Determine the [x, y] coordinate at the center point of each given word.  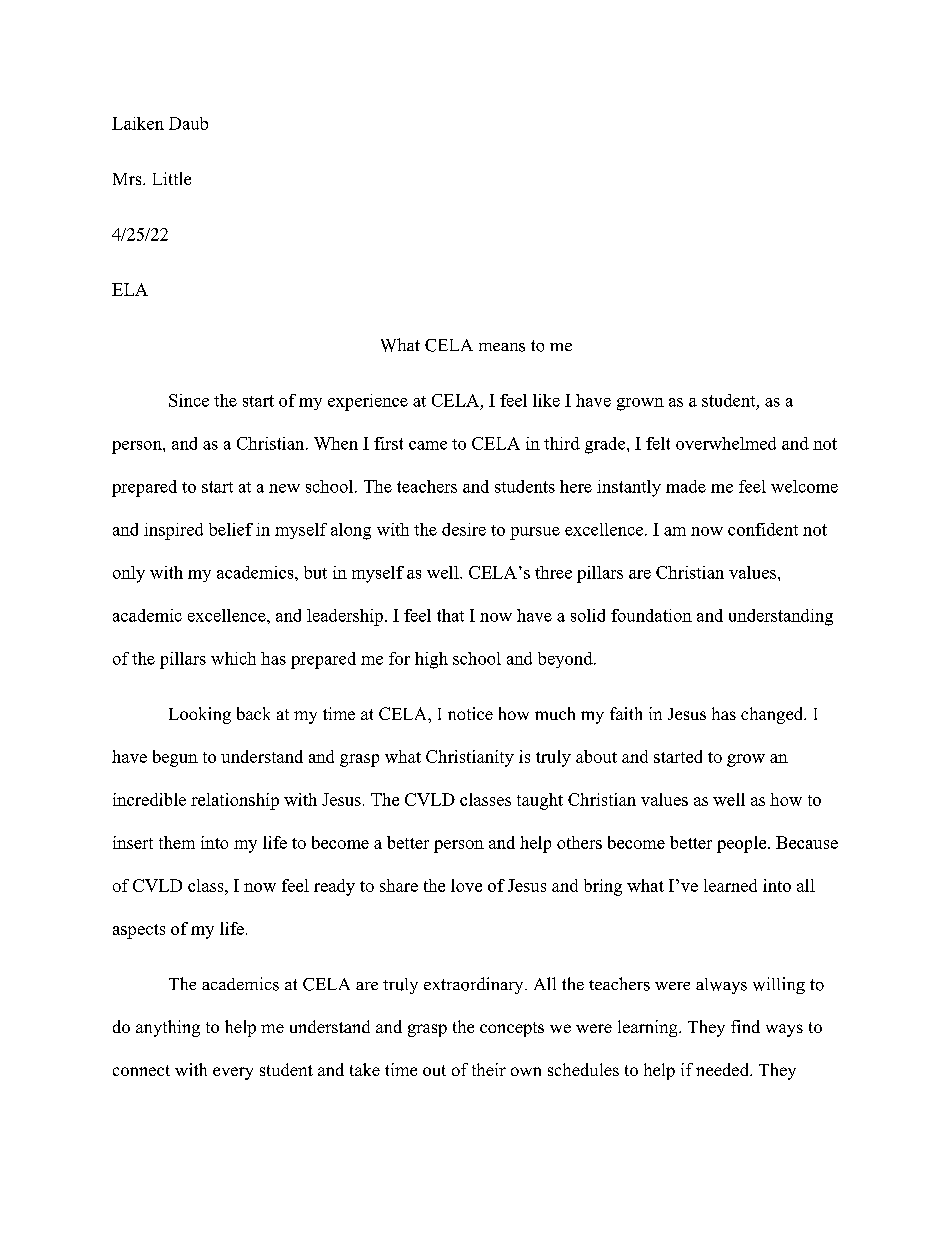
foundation [651, 615]
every [233, 1073]
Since [189, 400]
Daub [188, 123]
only [129, 574]
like [546, 400]
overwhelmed [726, 443]
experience [368, 402]
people [743, 844]
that [450, 615]
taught [540, 801]
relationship [235, 801]
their [489, 1069]
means [502, 347]
